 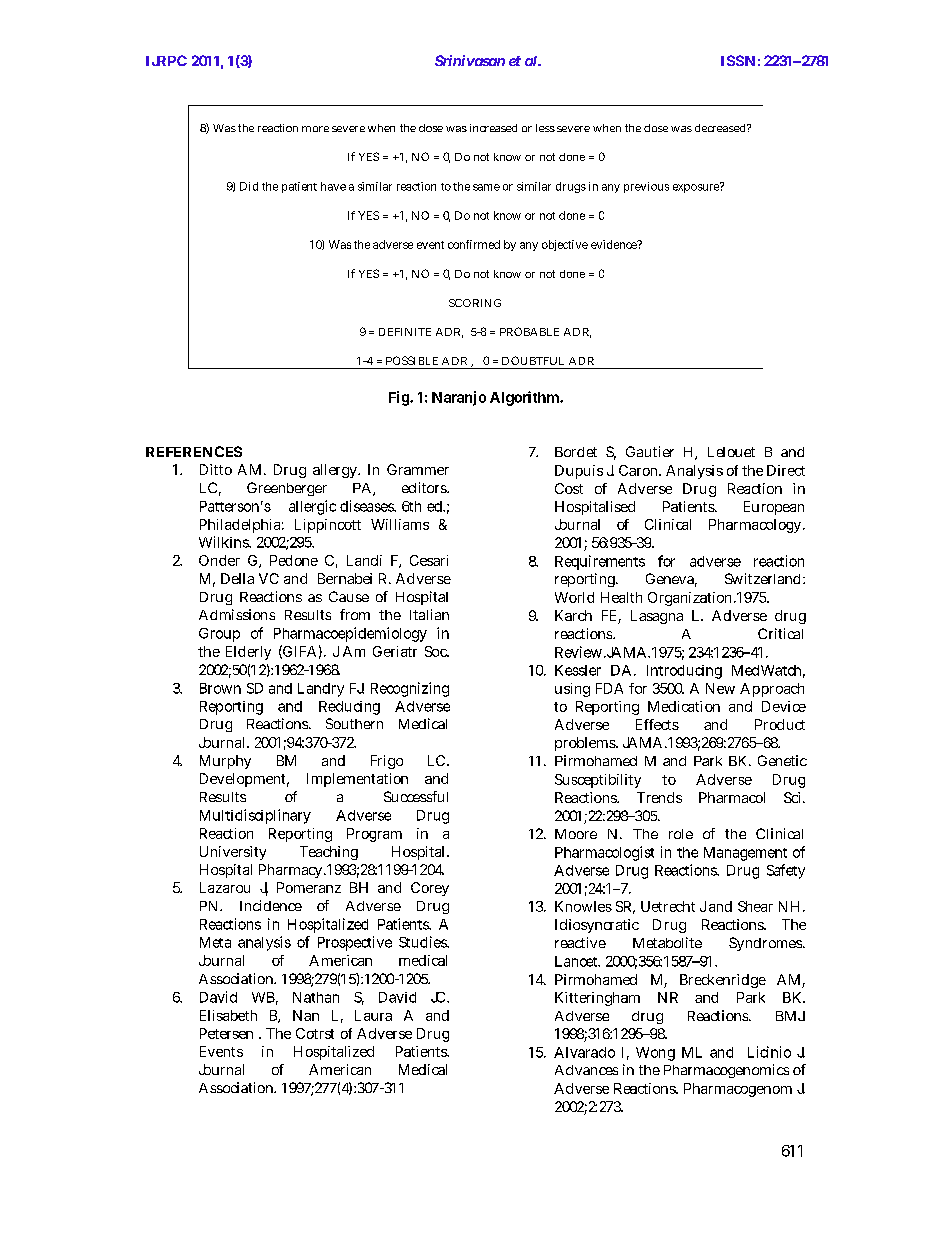 What do you see at coordinates (429, 614) in the screenshot?
I see `Italian` at bounding box center [429, 614].
